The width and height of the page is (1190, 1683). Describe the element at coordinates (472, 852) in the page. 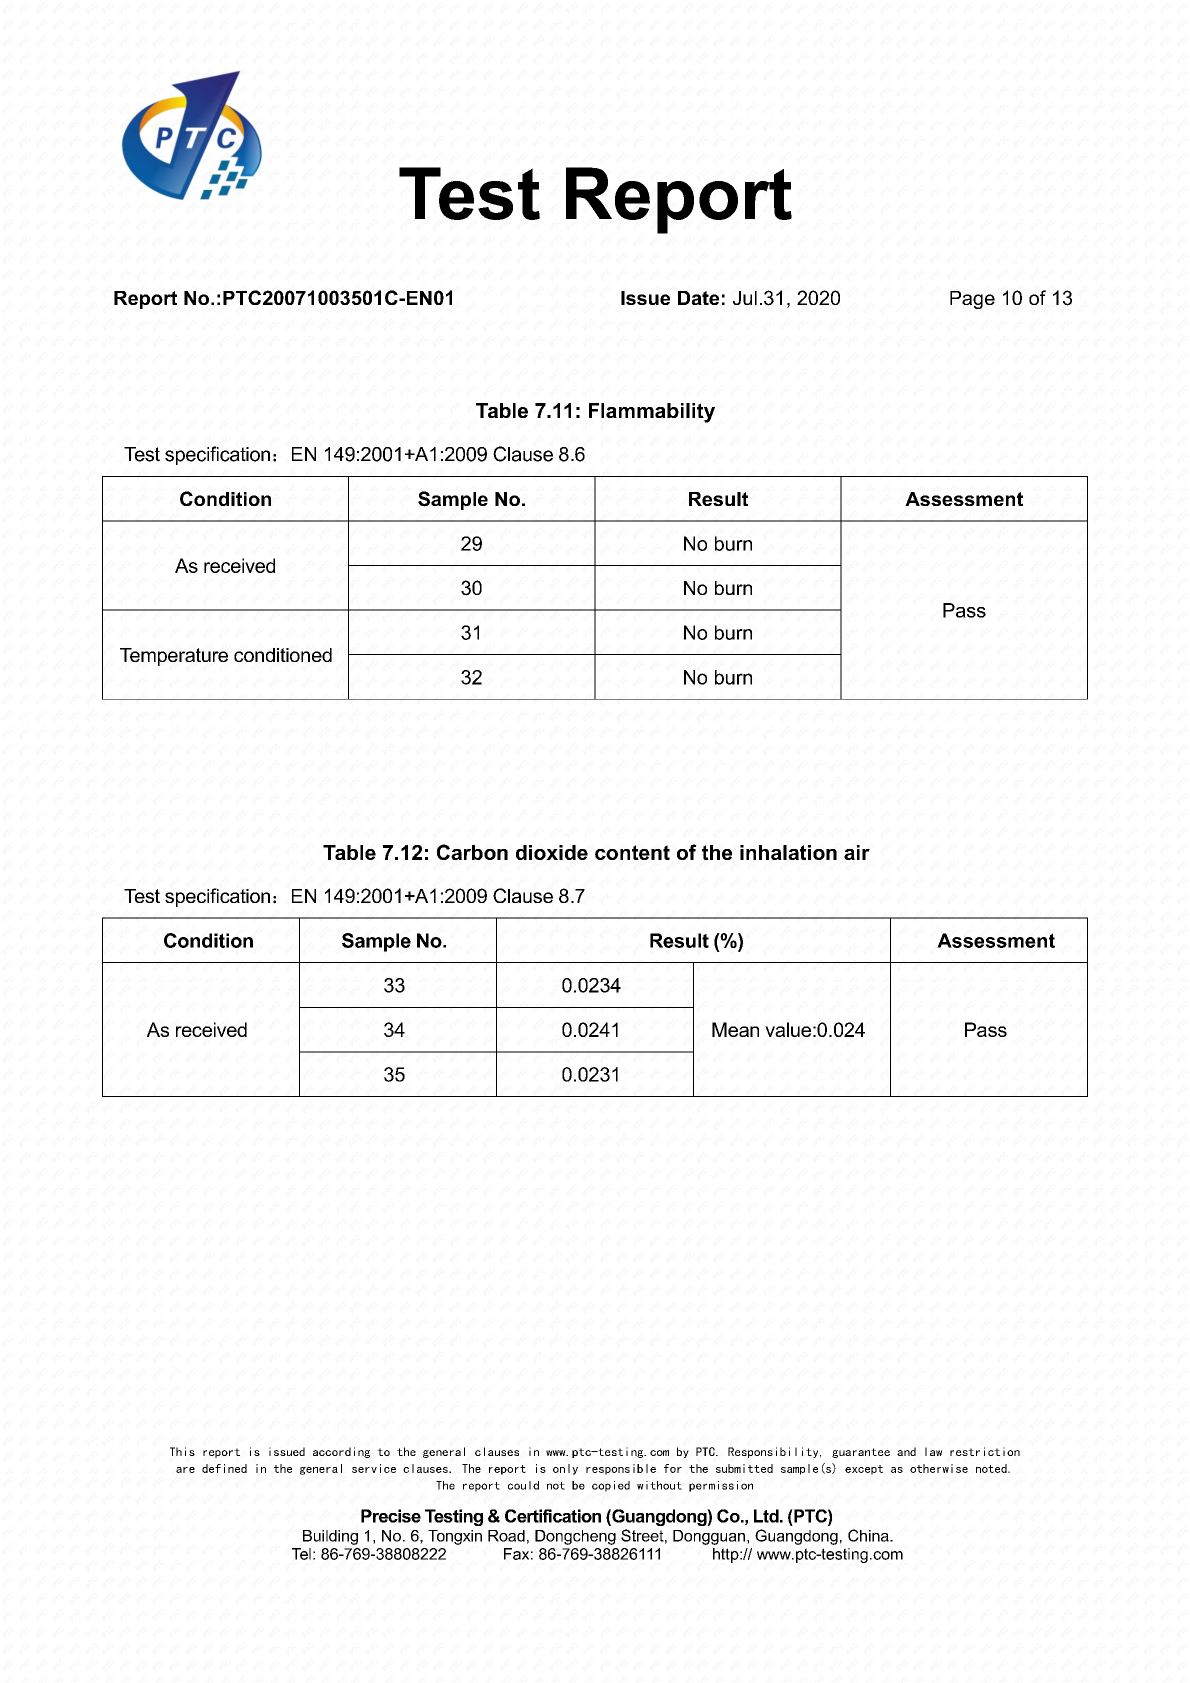

I see `Carbon` at that location.
